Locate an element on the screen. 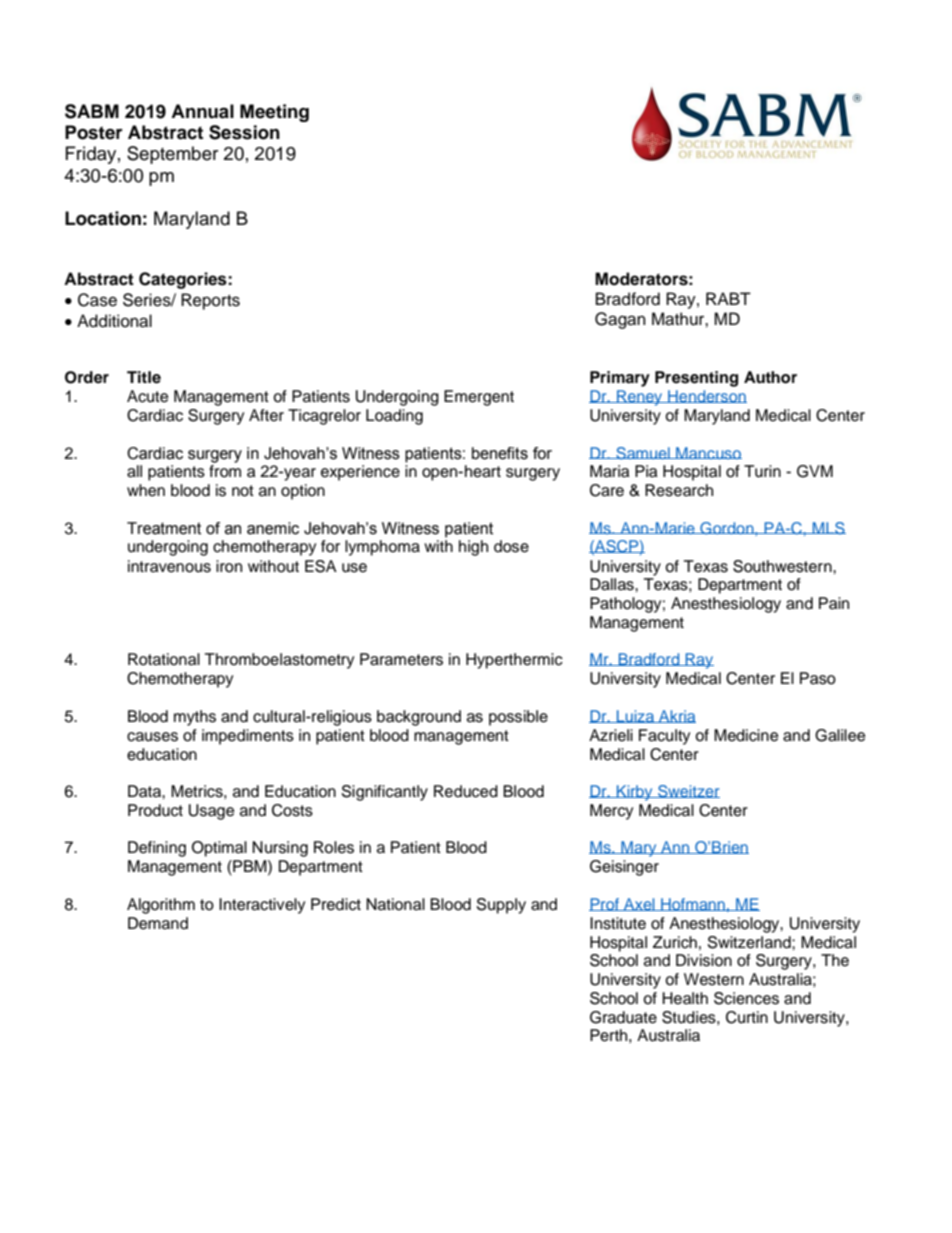 This screenshot has width=952, height=1233. Medicine is located at coordinates (746, 735).
